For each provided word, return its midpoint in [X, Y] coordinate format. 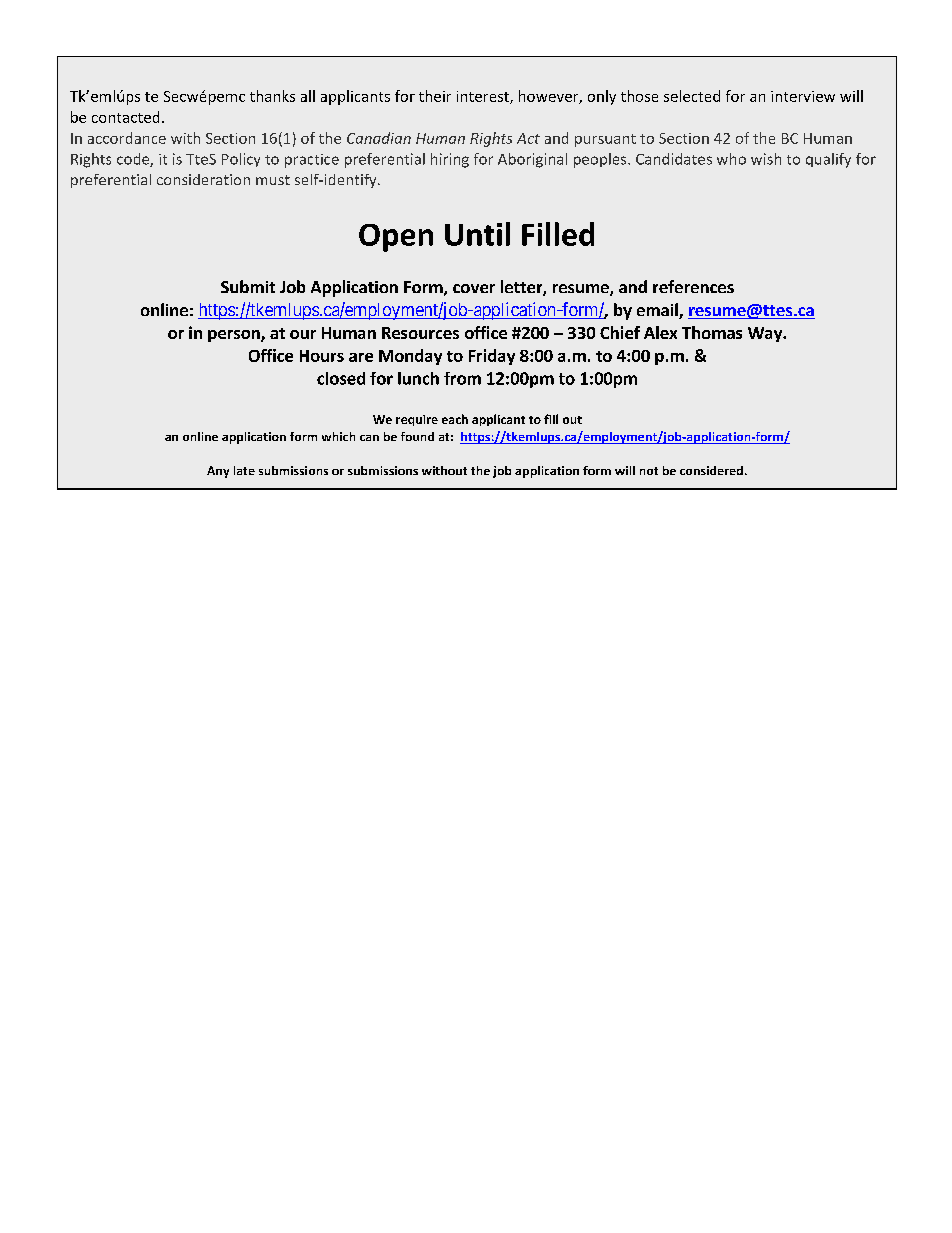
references [693, 286]
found [417, 436]
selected [692, 96]
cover [474, 288]
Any [218, 472]
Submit [248, 286]
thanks [272, 96]
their [435, 96]
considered [711, 470]
